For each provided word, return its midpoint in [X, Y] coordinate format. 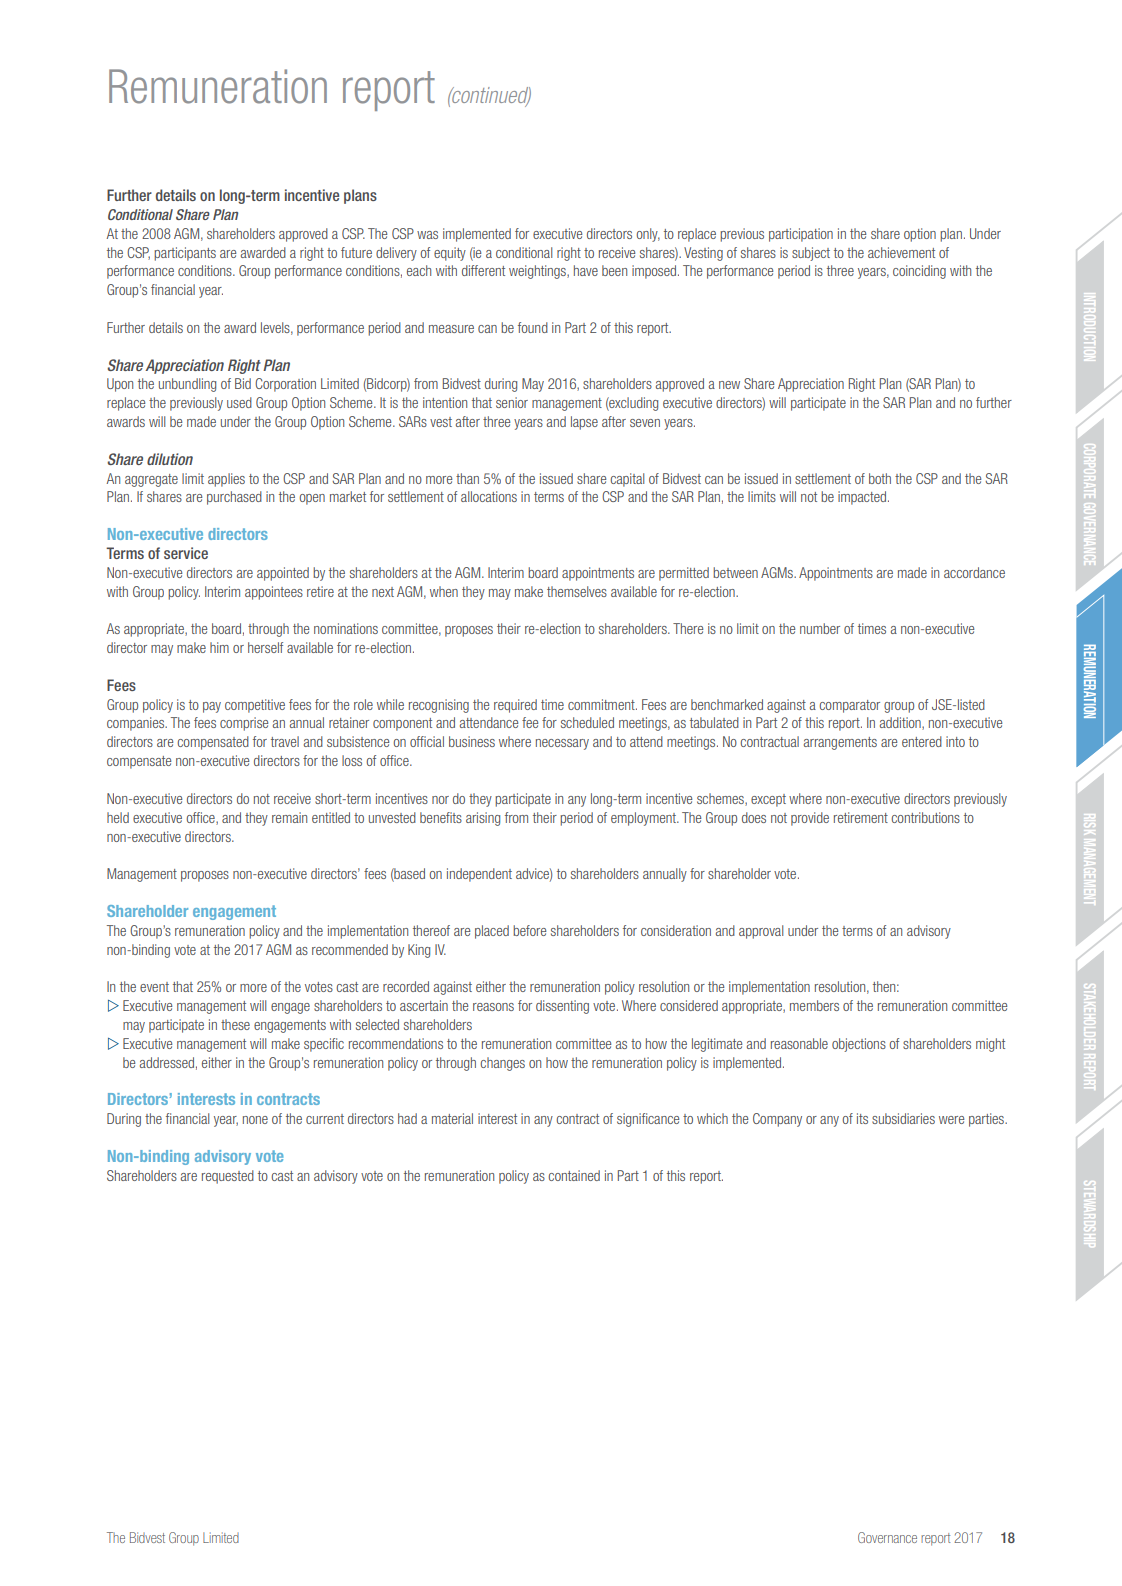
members [814, 1005]
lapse [584, 423]
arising [483, 819]
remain [289, 817]
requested [228, 1177]
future [356, 252]
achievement [901, 252]
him [219, 647]
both [880, 478]
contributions [925, 817]
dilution [170, 459]
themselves [577, 591]
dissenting [562, 1007]
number [820, 628]
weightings [538, 272]
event [154, 987]
